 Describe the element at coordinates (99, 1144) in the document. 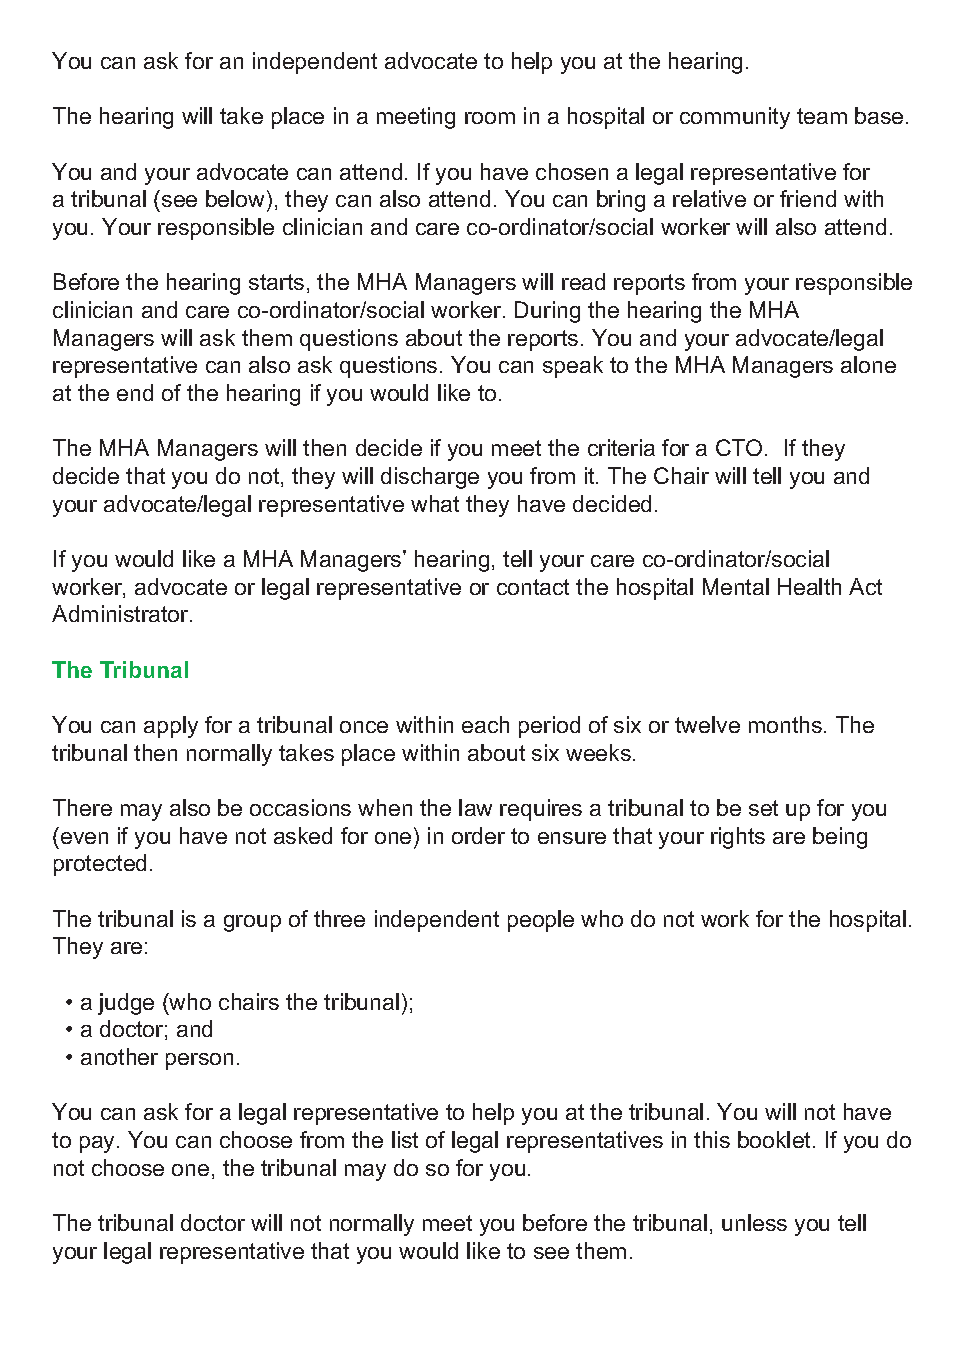

I see `pay` at that location.
